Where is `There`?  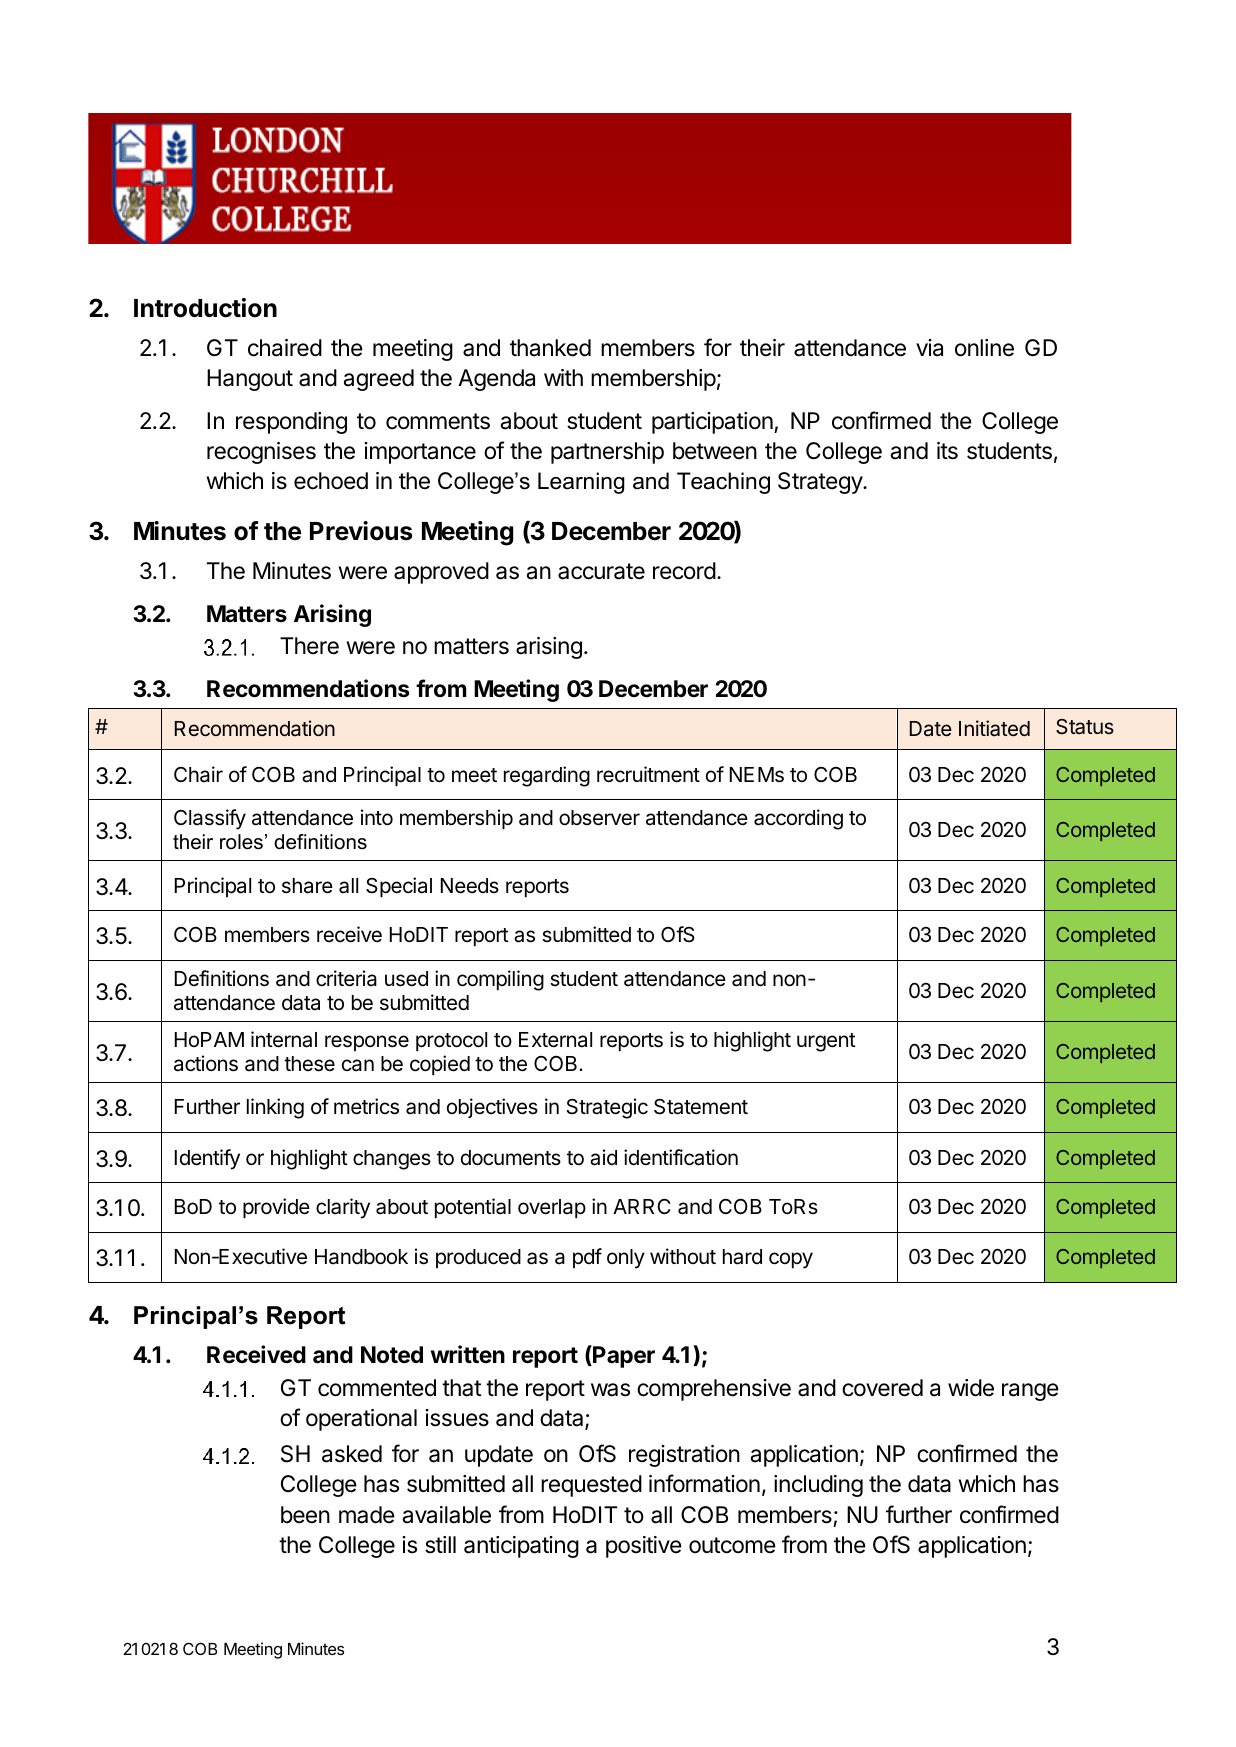 There is located at coordinates (309, 646).
